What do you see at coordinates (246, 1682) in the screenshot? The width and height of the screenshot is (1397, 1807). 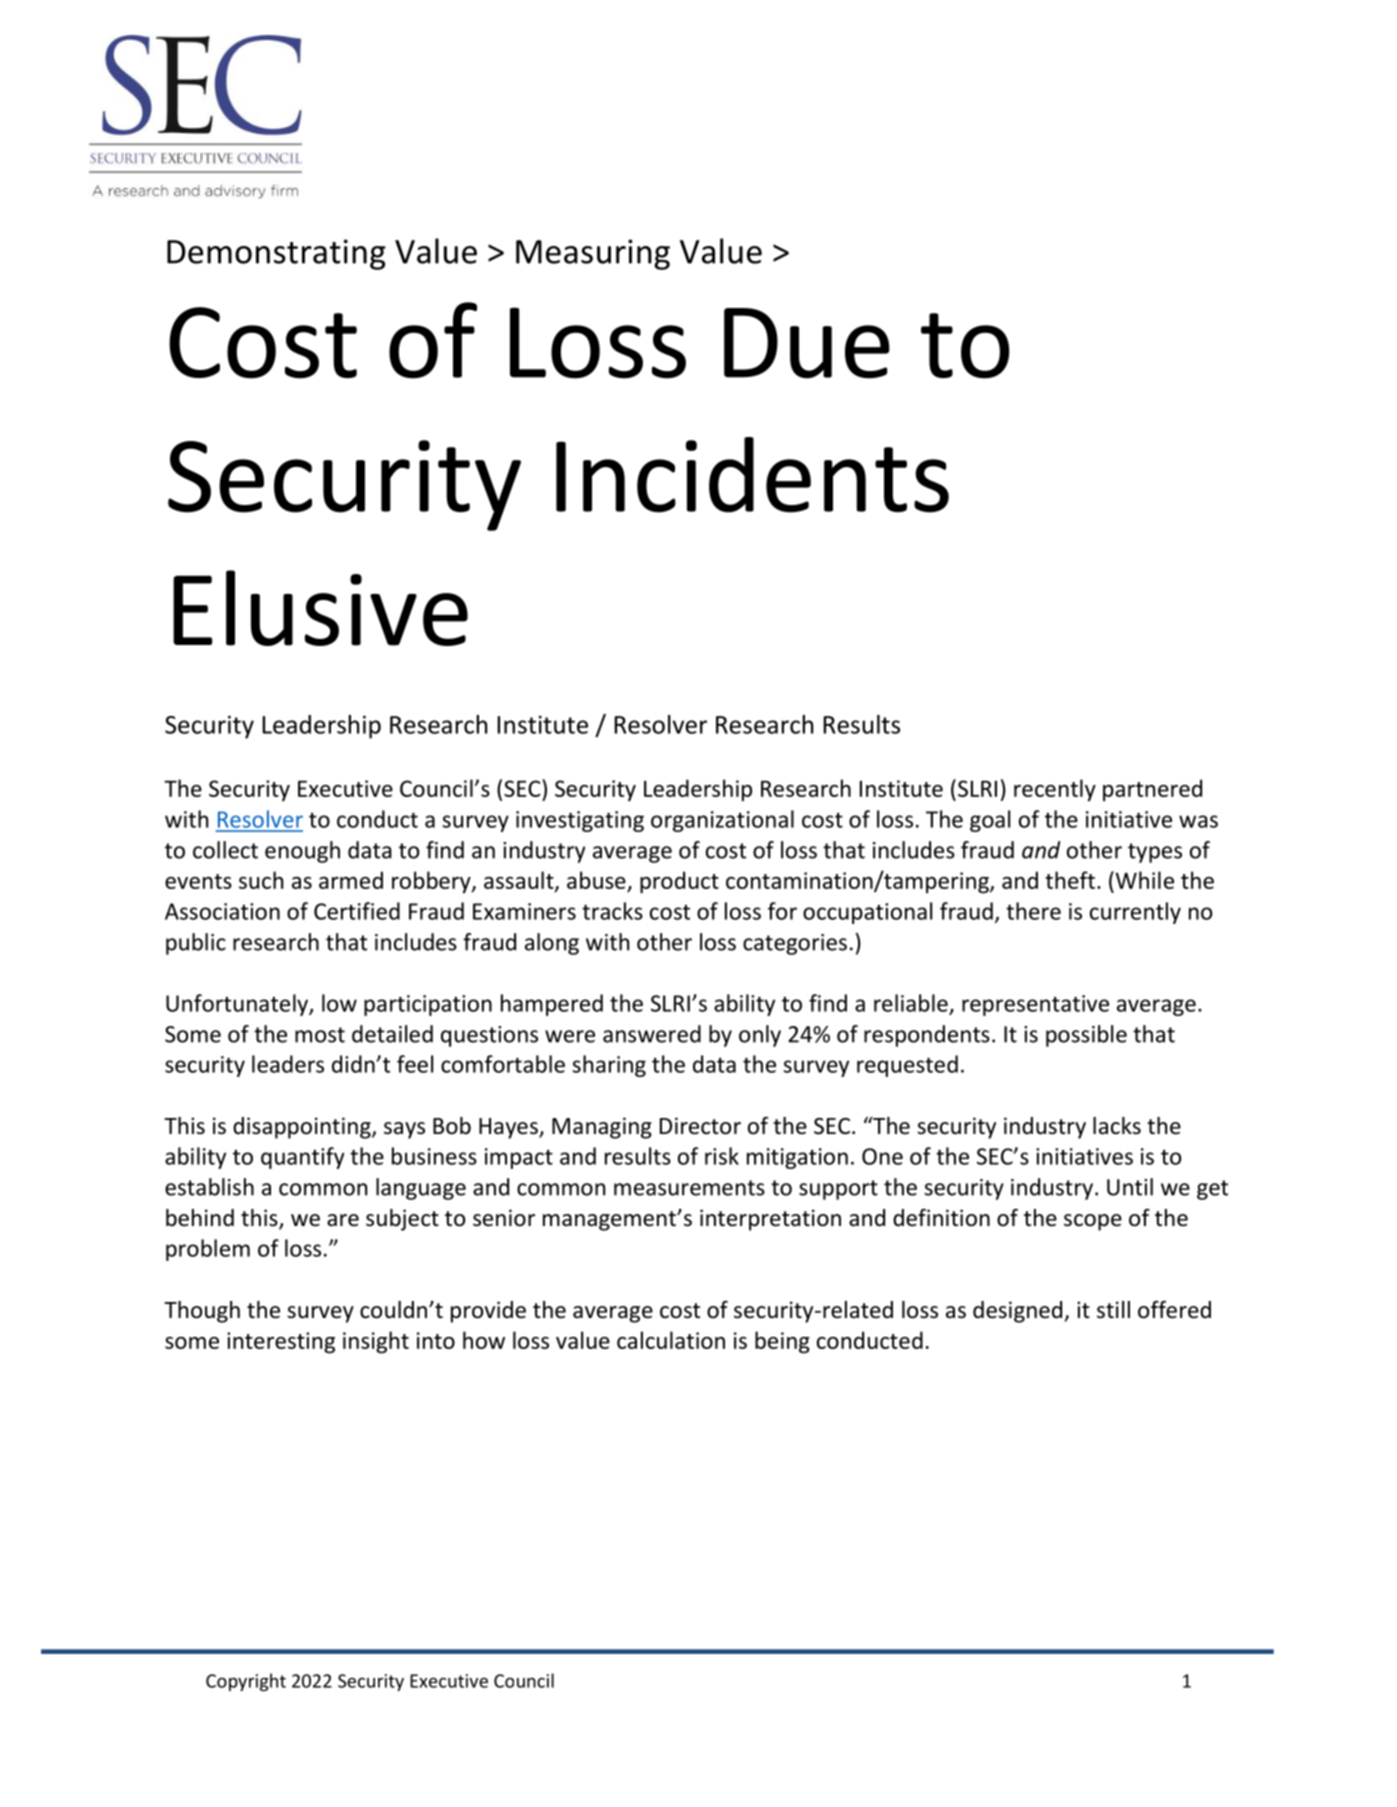 I see `Copyright` at bounding box center [246, 1682].
